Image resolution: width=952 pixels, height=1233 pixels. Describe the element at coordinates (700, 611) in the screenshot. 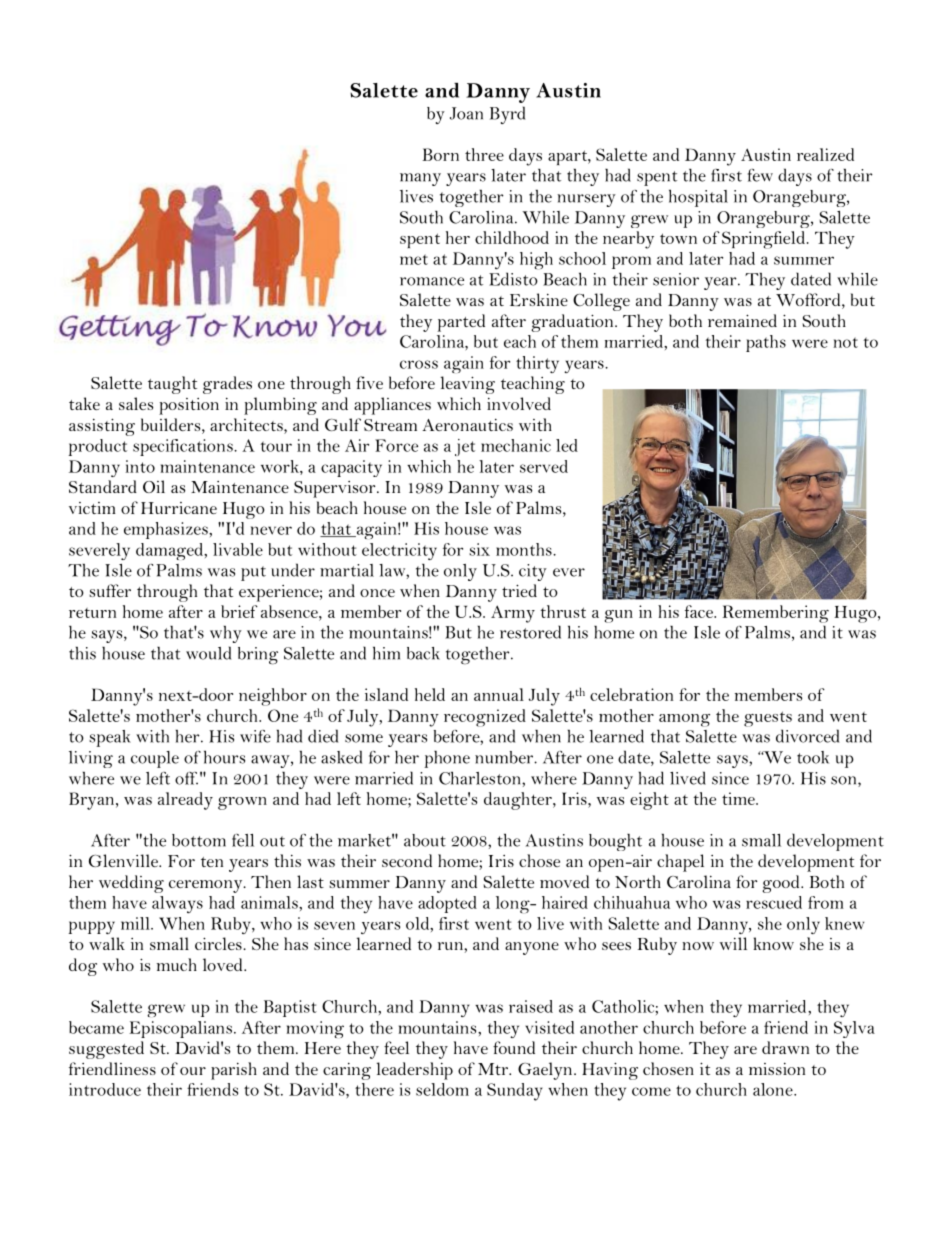

I see `face` at that location.
